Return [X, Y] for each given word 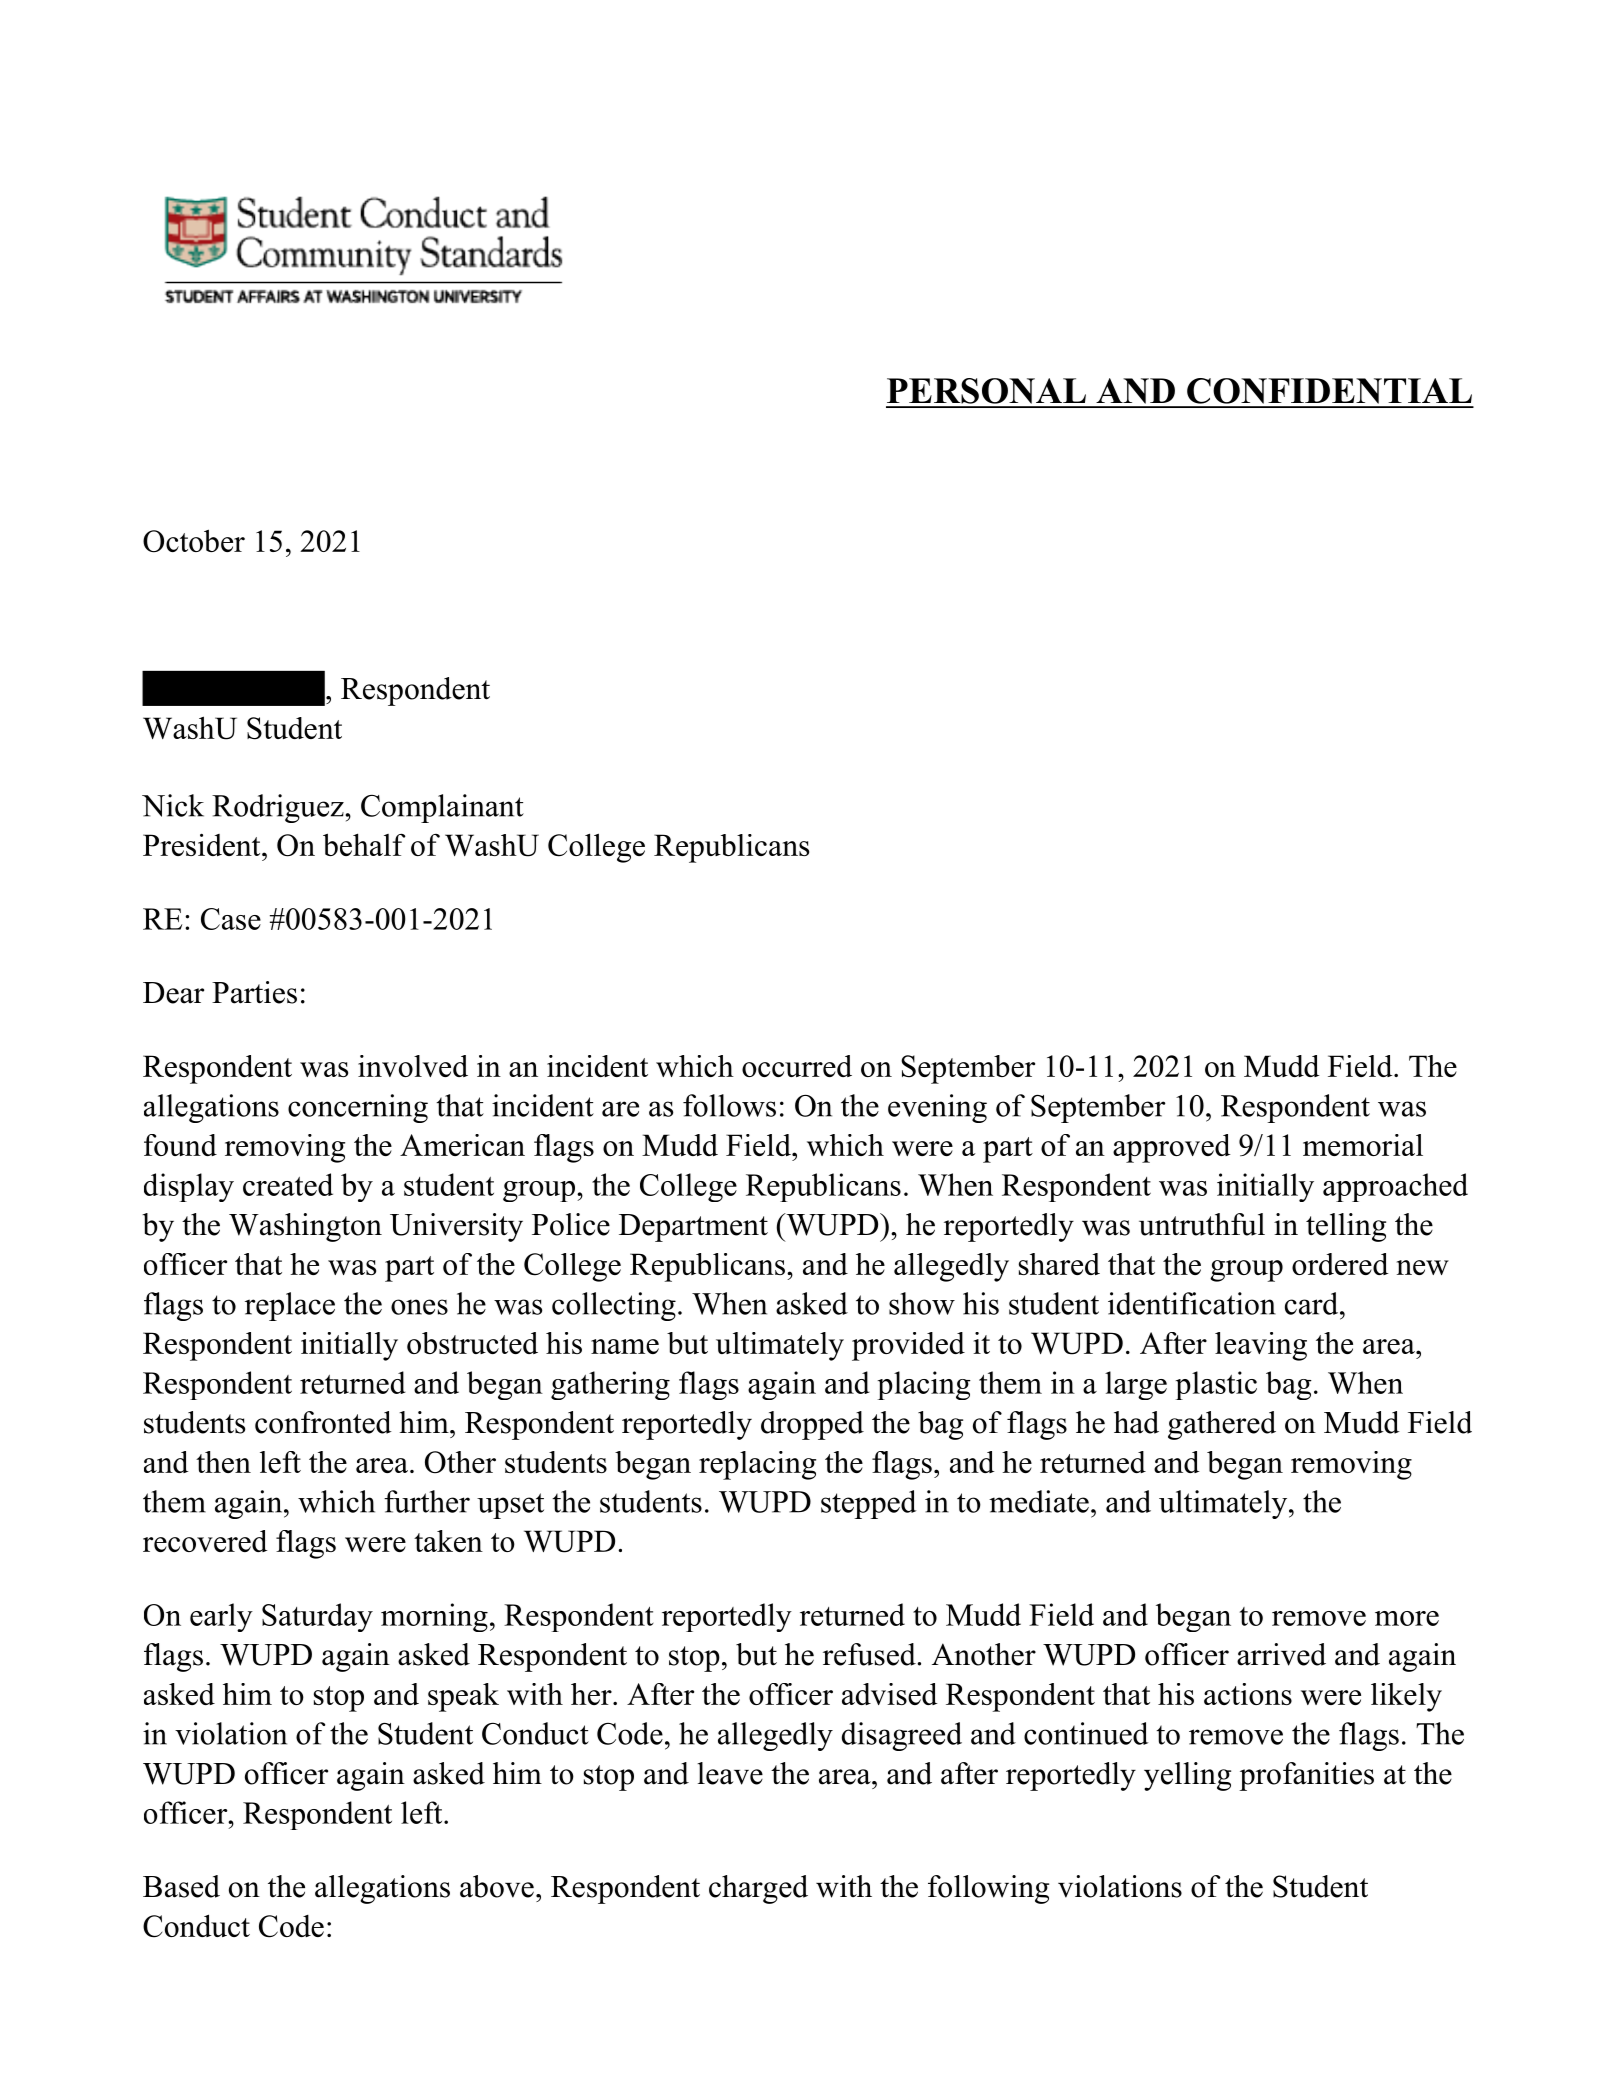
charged [758, 1889]
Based [181, 1886]
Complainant [442, 808]
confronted [323, 1422]
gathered [1222, 1425]
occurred [797, 1066]
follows [729, 1105]
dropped [812, 1425]
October [194, 541]
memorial [1363, 1145]
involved [413, 1066]
